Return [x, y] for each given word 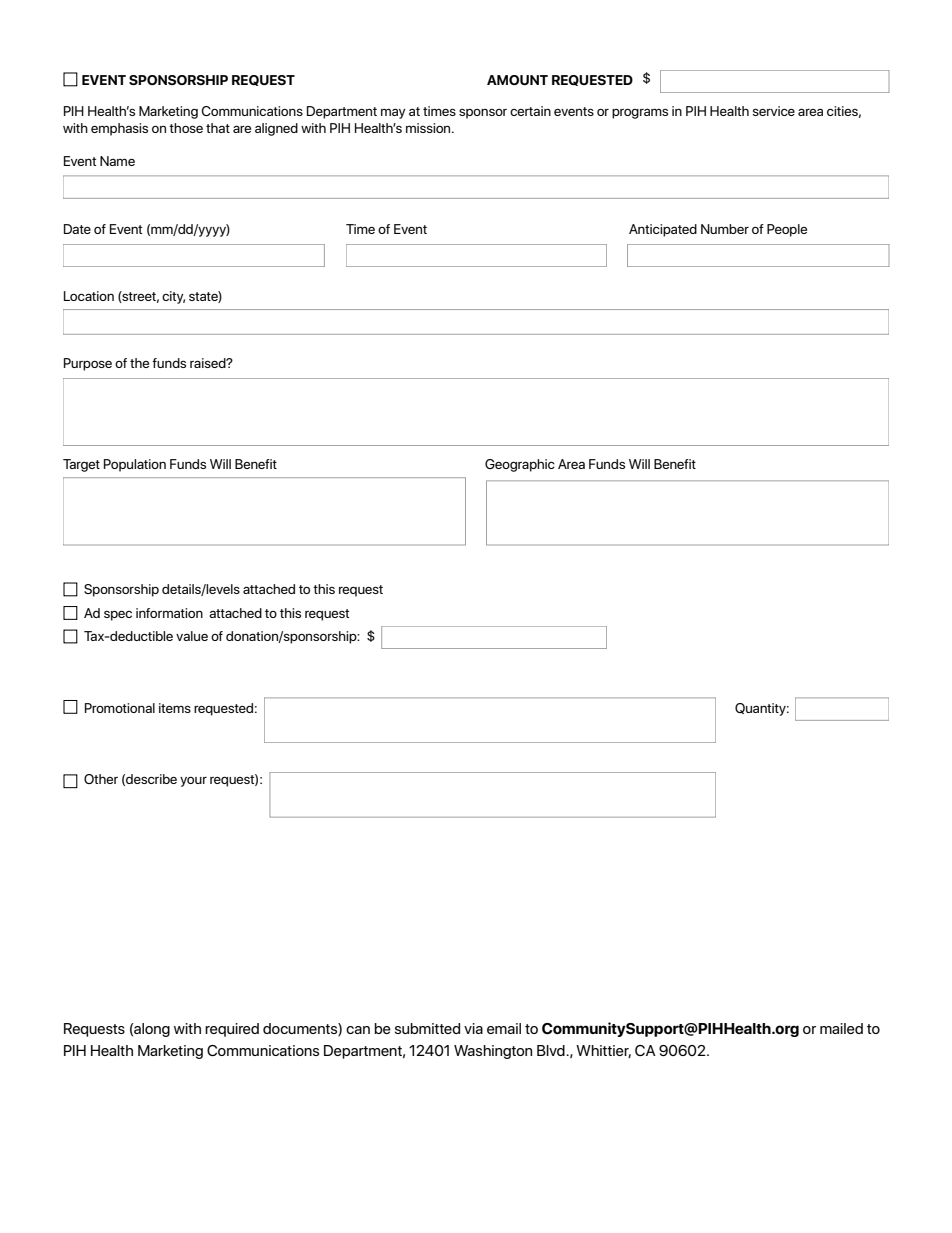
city [173, 297]
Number [725, 229]
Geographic [520, 465]
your [193, 782]
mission [429, 128]
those [186, 128]
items [175, 708]
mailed [841, 1028]
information [169, 613]
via [473, 1028]
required [232, 1030]
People [787, 230]
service [774, 111]
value [192, 636]
